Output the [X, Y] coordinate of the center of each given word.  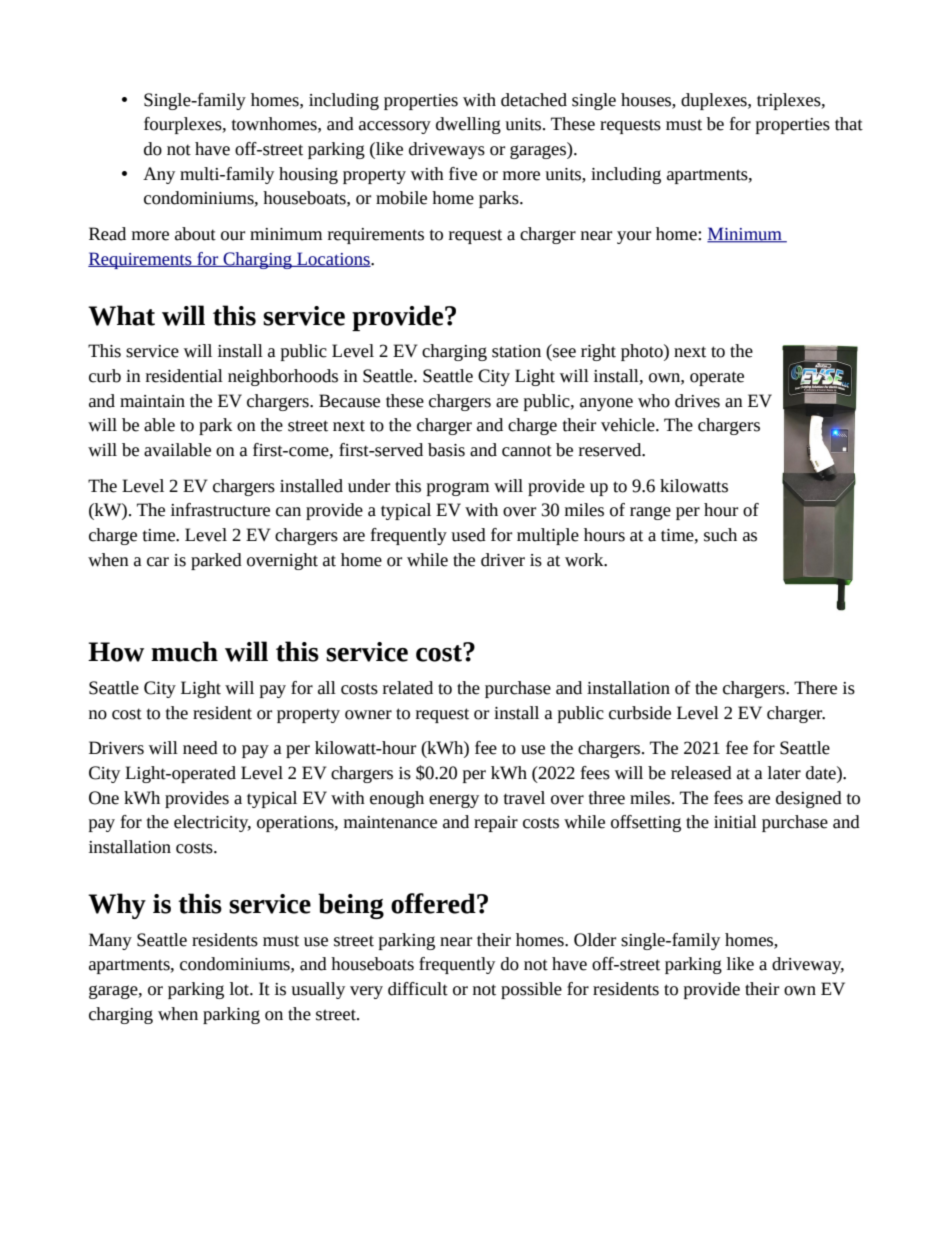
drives [697, 401]
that [849, 124]
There [815, 688]
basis [446, 450]
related [408, 688]
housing [308, 175]
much [184, 651]
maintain [152, 401]
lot [240, 989]
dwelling [468, 125]
